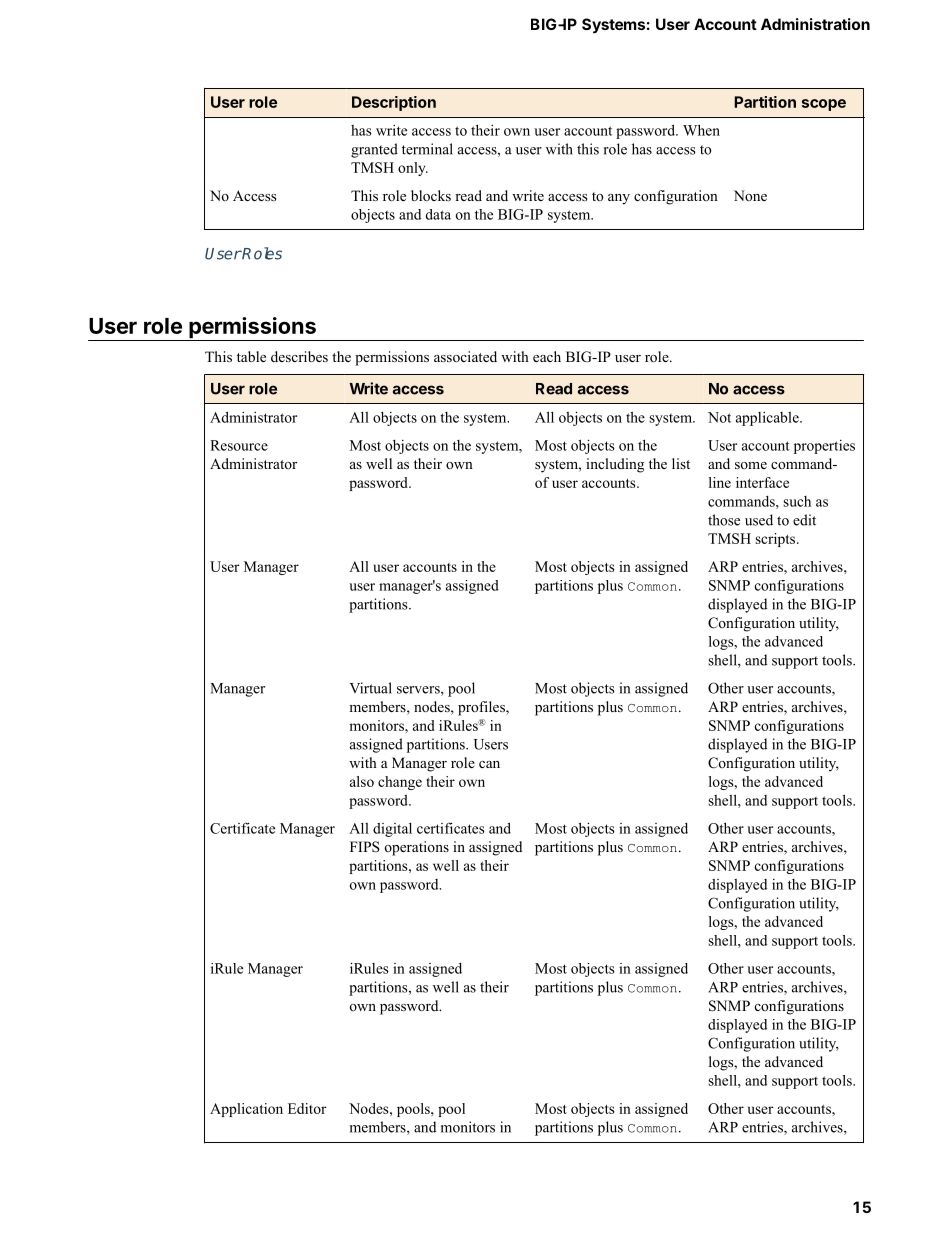 This screenshot has height=1233, width=952. What do you see at coordinates (417, 848) in the screenshot?
I see `operations` at bounding box center [417, 848].
